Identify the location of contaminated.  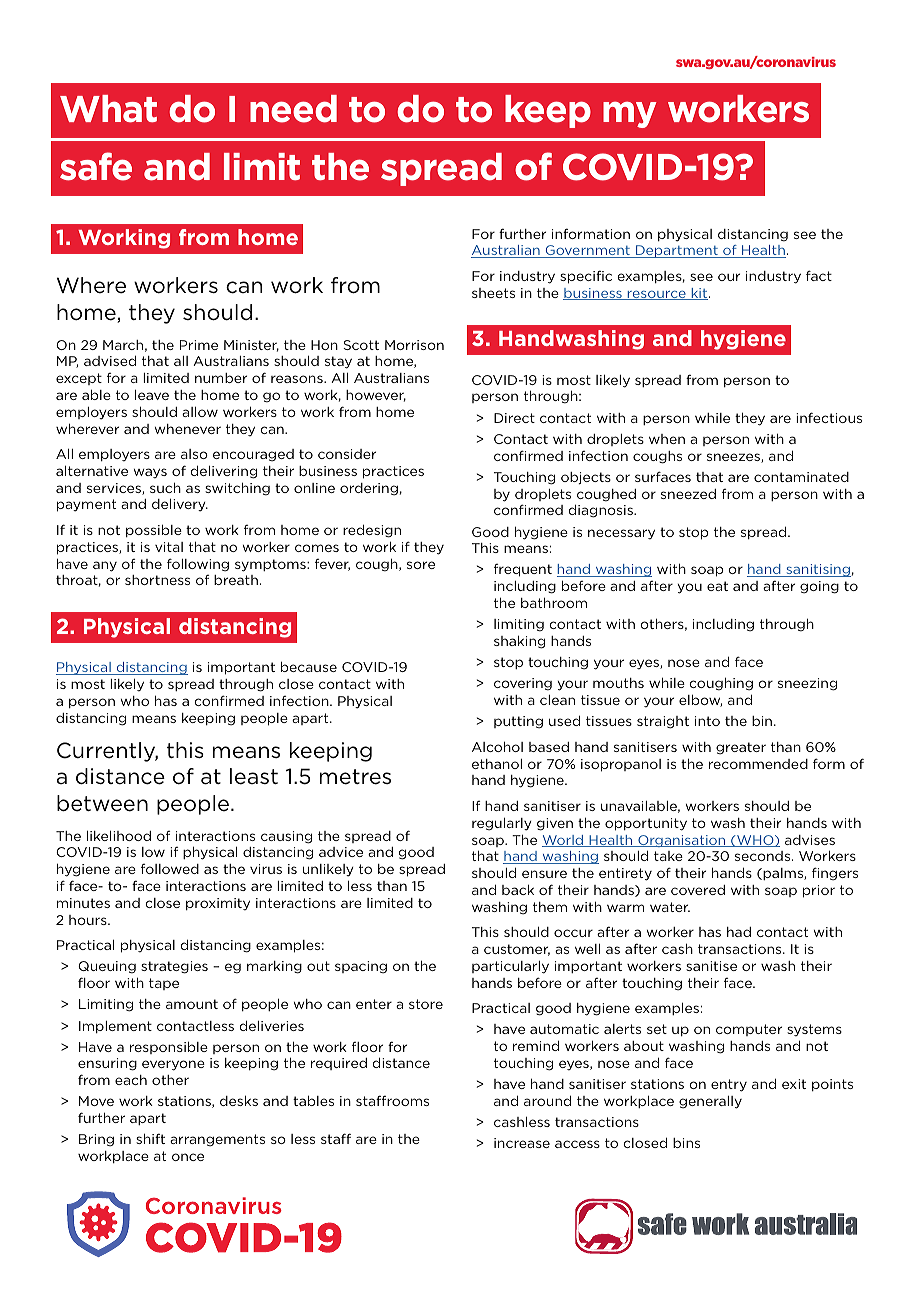
(801, 477).
